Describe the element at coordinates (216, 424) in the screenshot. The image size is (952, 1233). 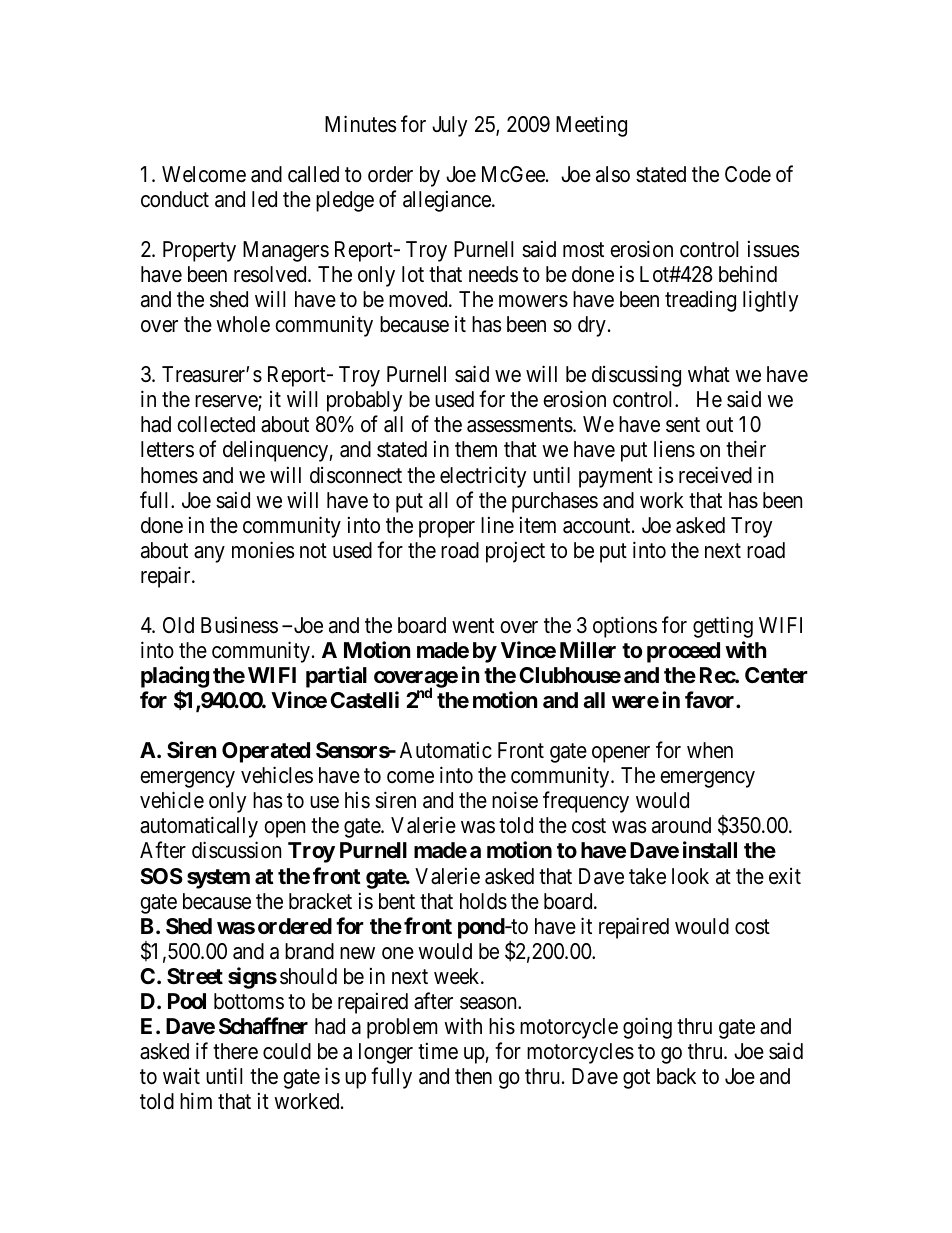
I see `collected` at that location.
